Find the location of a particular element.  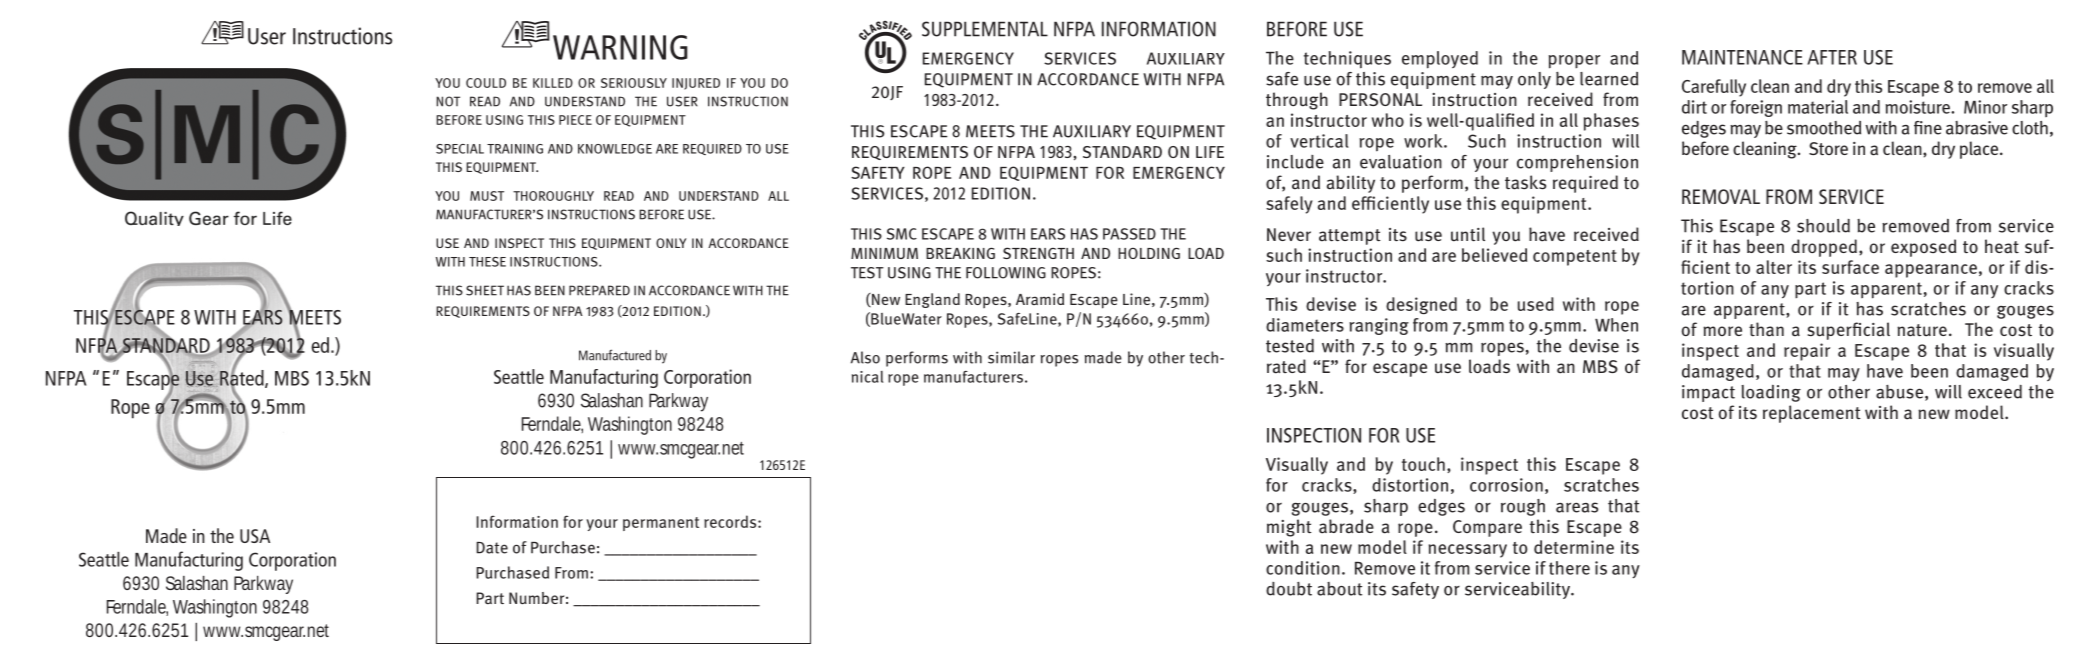

abuse is located at coordinates (1899, 392).
